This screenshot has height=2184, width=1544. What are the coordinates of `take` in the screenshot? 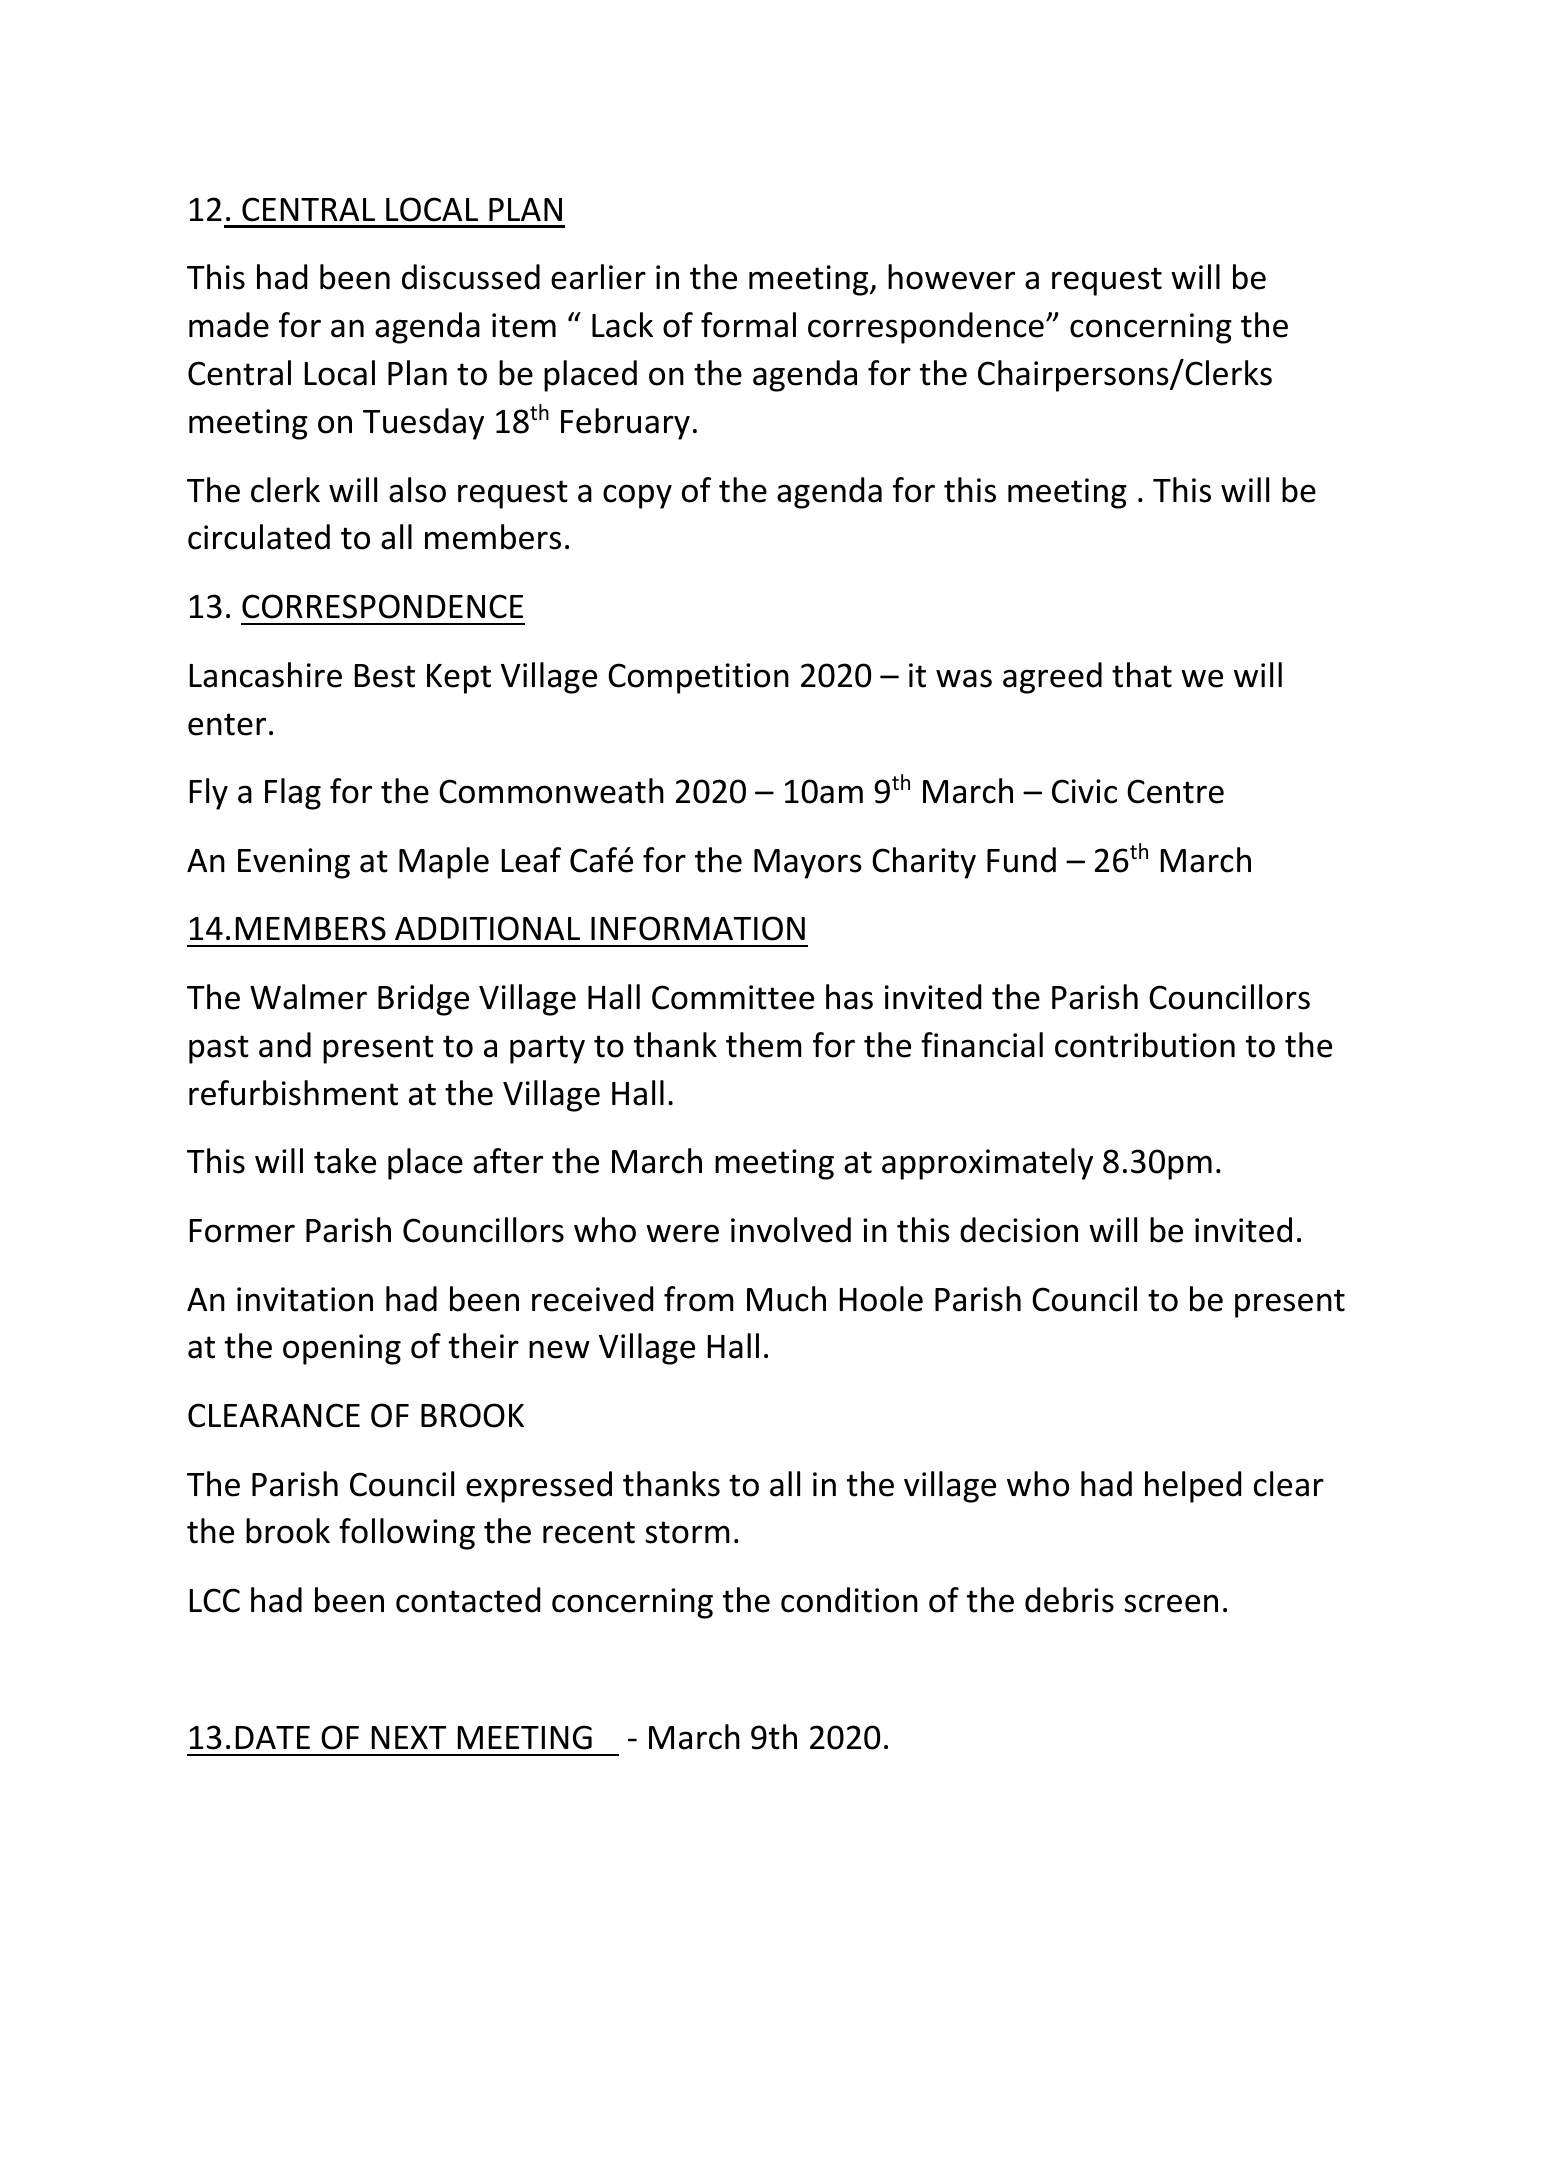 It's located at (345, 1161).
